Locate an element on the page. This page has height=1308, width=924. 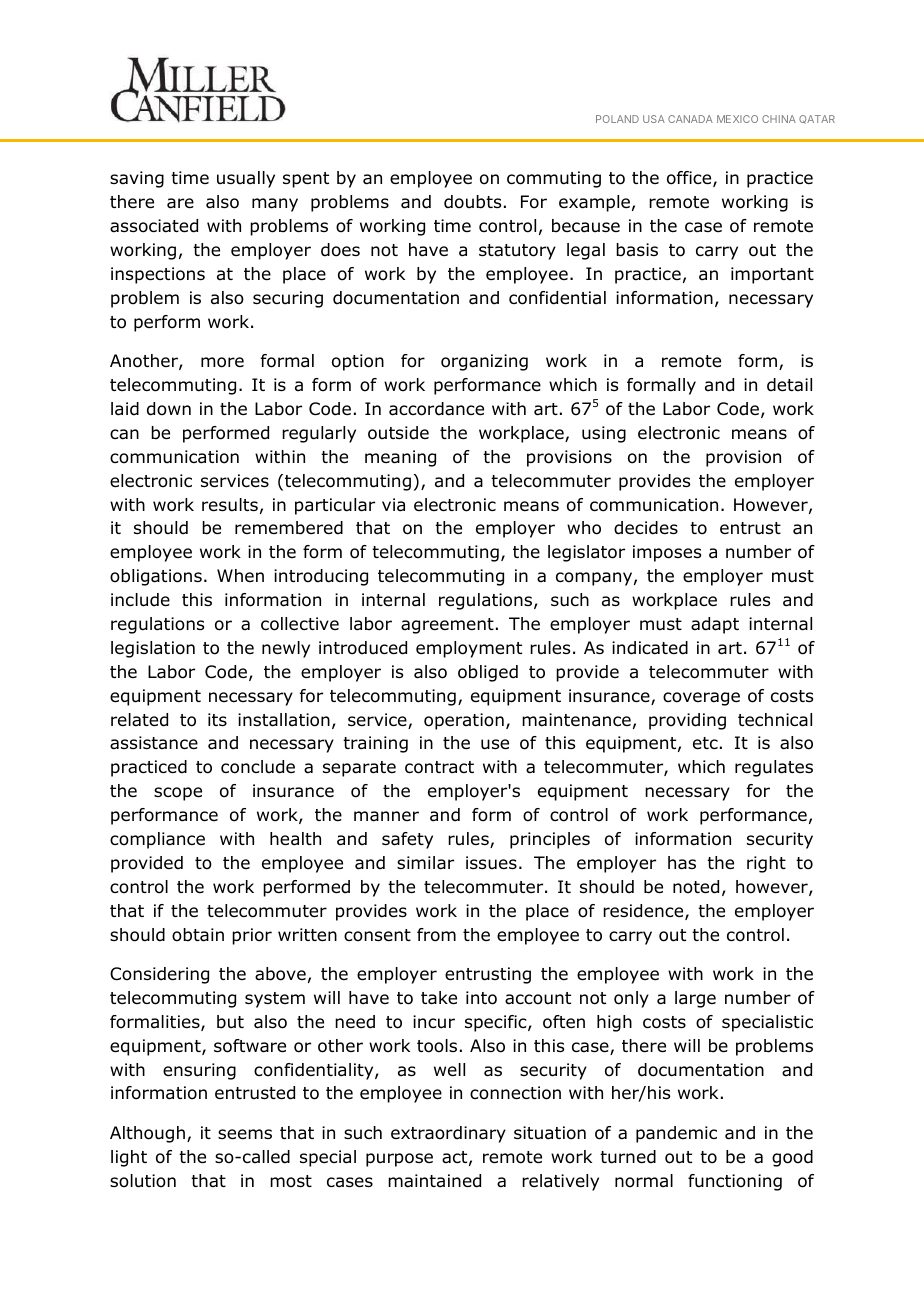
extraordinary is located at coordinates (448, 1134).
